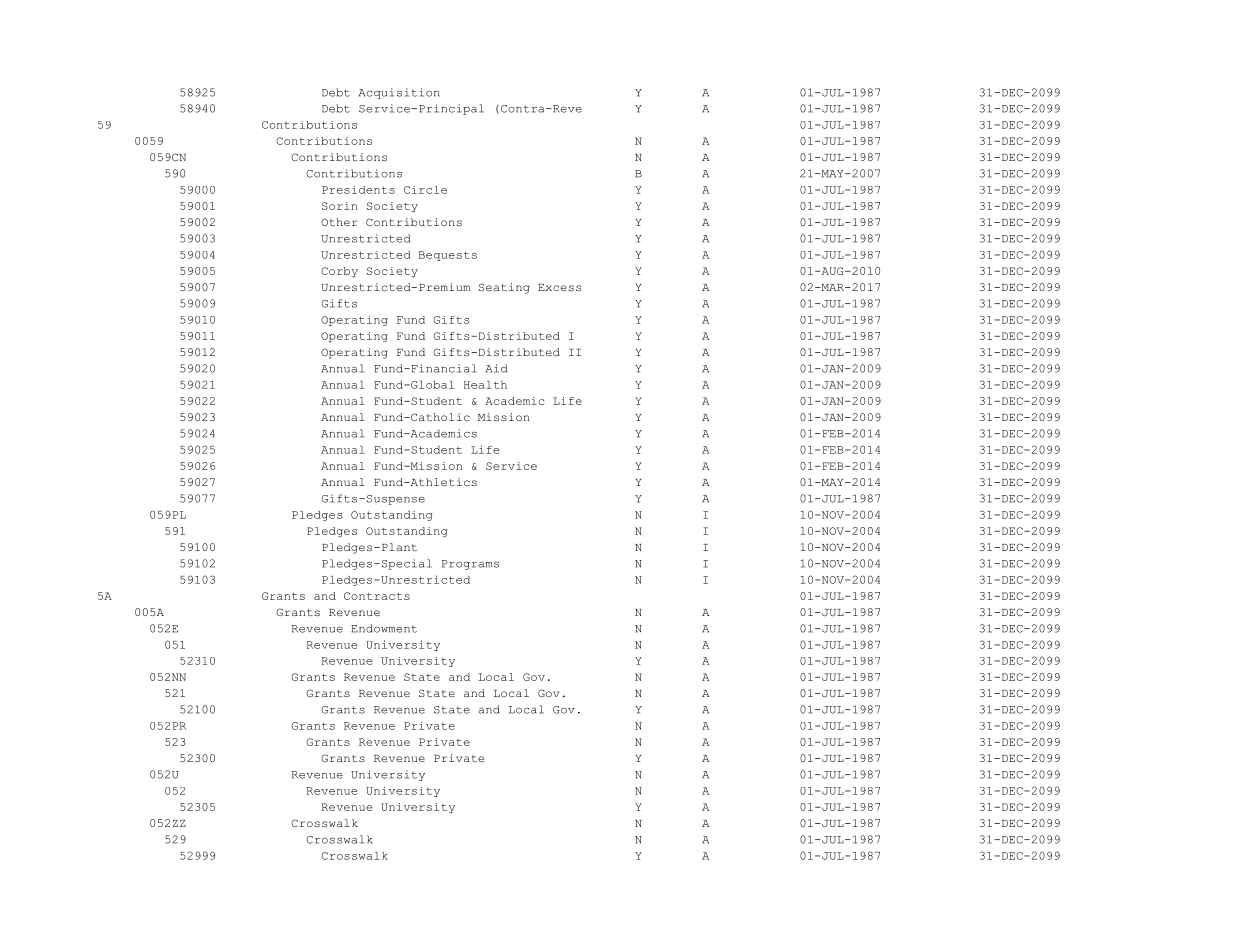  Describe the element at coordinates (384, 628) in the document. I see `Endowment` at that location.
